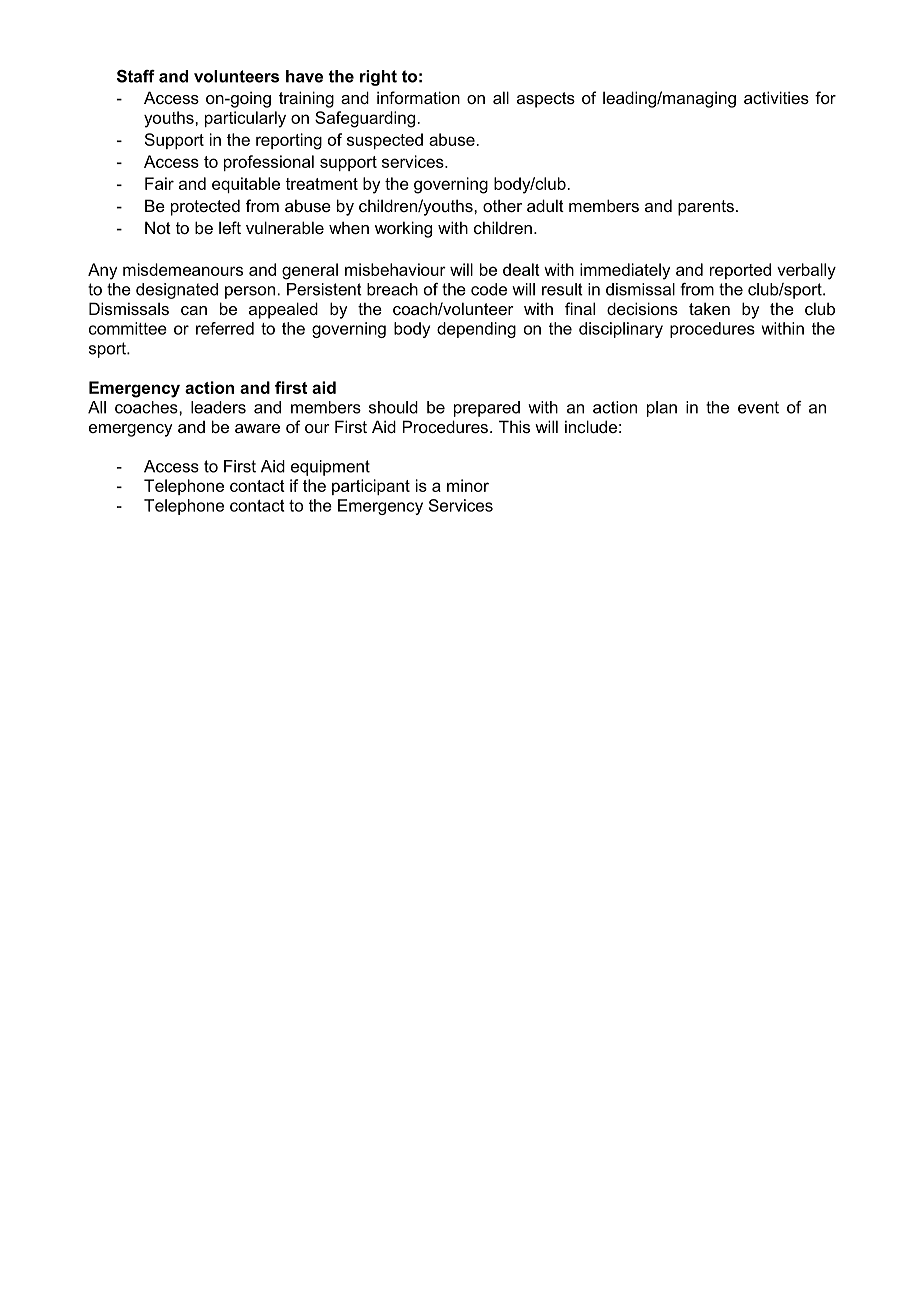  What do you see at coordinates (502, 205) in the image?
I see `other` at bounding box center [502, 205].
